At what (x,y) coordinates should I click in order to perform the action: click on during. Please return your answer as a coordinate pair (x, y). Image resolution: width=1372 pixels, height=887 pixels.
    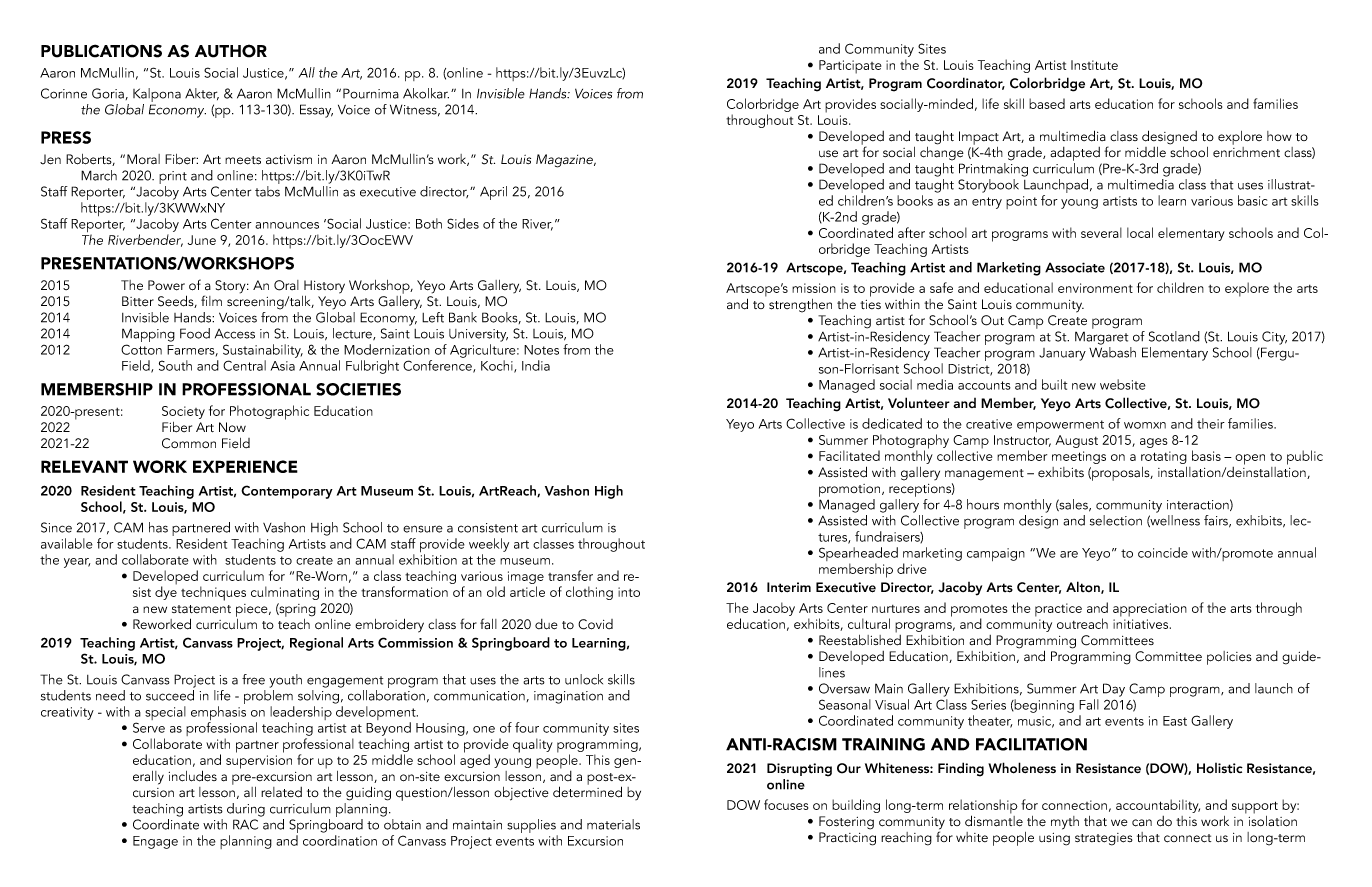
    Looking at the image, I should click on (246, 810).
